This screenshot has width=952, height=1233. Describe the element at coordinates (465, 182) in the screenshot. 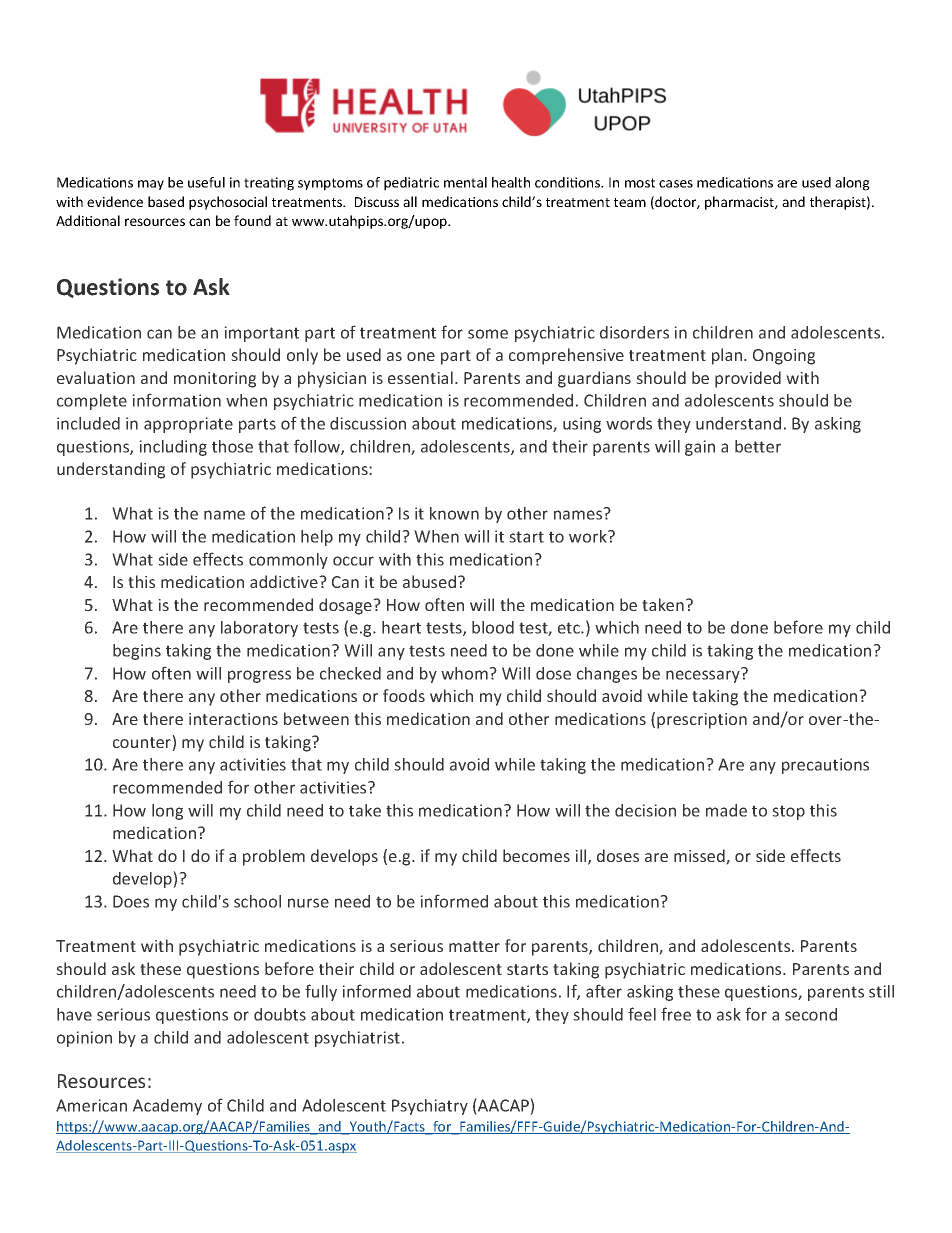

I see `mental` at that location.
